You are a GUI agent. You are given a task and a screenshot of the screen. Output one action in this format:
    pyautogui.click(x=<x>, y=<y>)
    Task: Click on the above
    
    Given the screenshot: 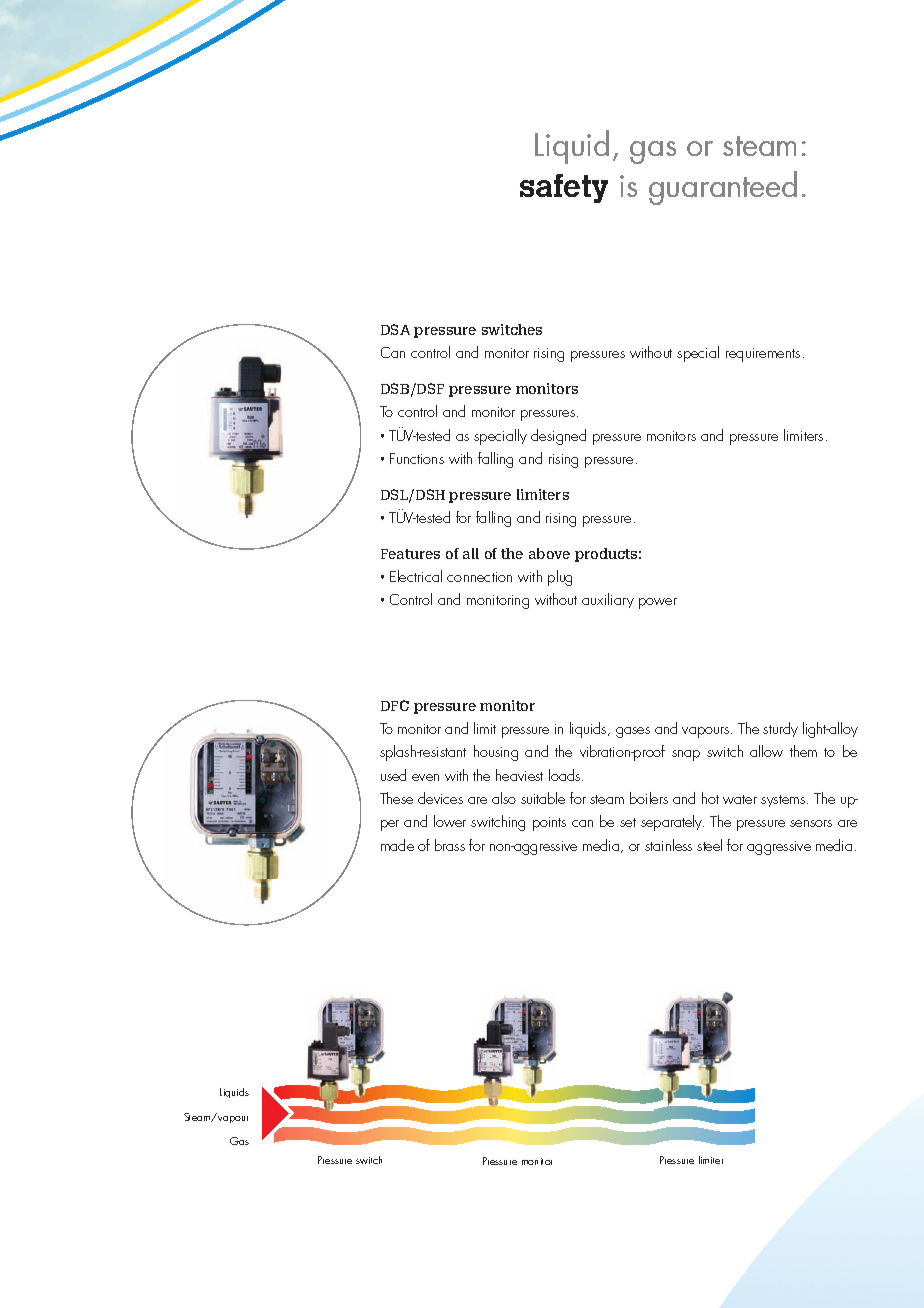 What is the action you would take?
    pyautogui.click(x=549, y=553)
